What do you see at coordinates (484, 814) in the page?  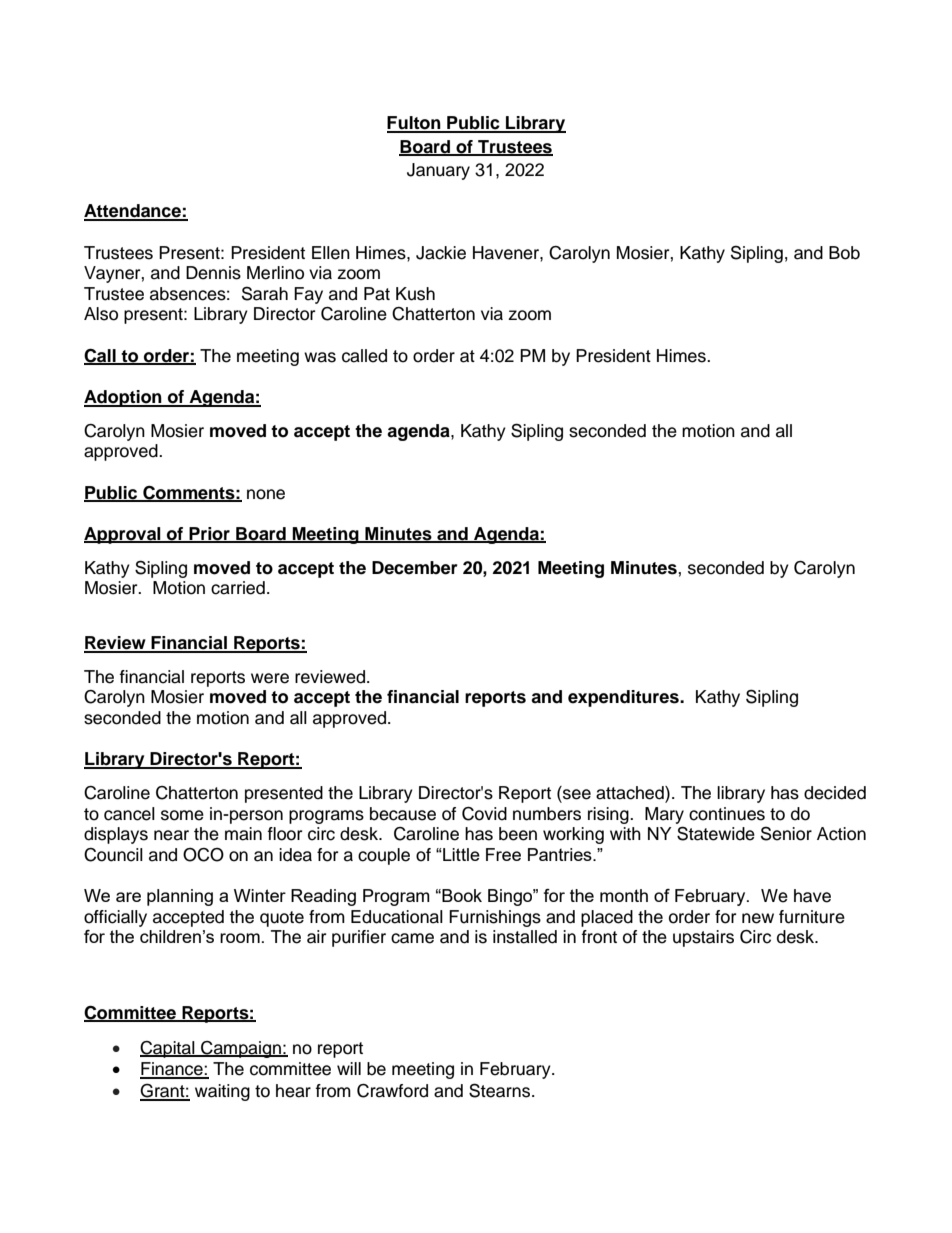 I see `Covid` at bounding box center [484, 814].
